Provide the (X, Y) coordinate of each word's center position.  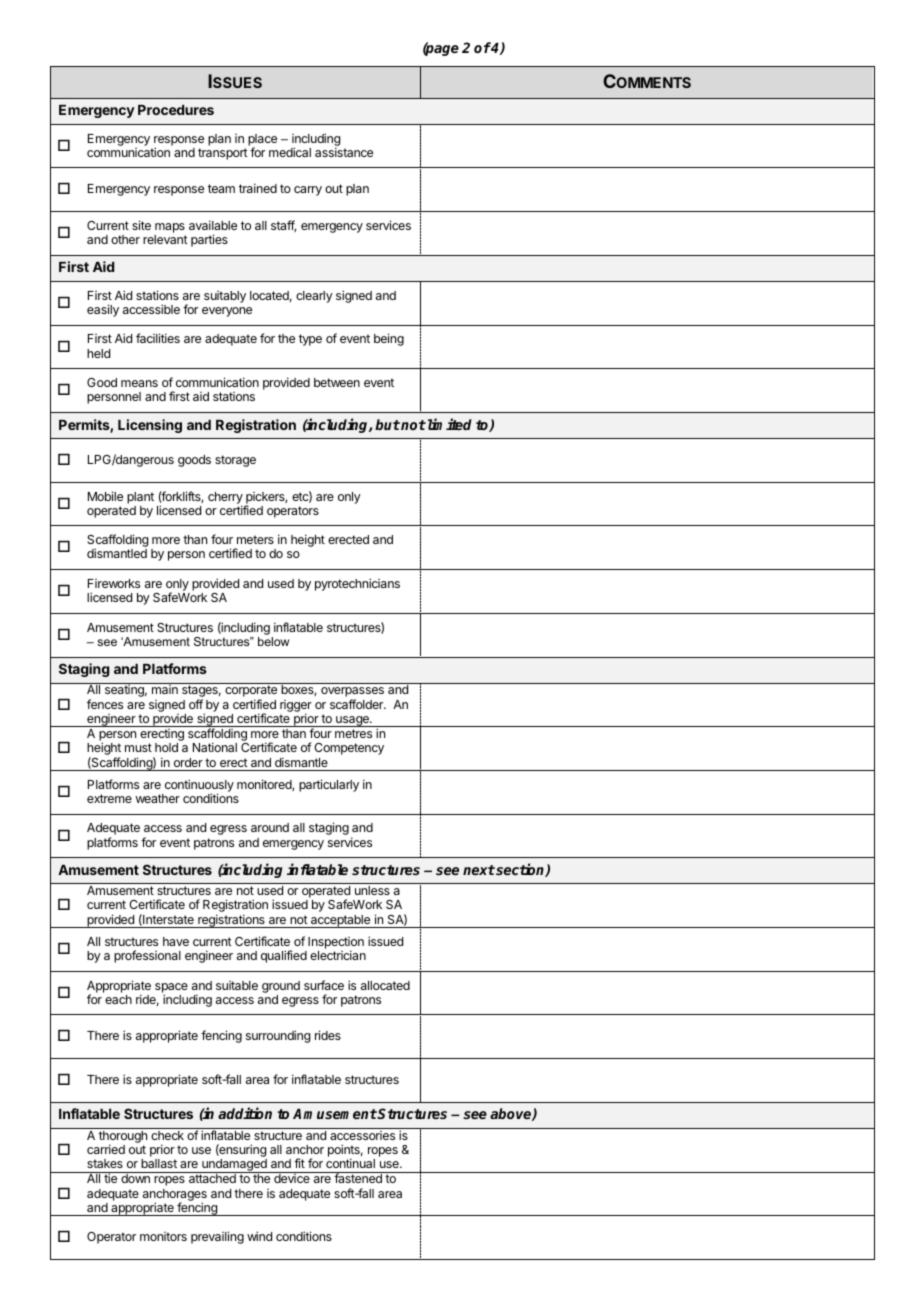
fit (299, 1163)
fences (105, 704)
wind (259, 1236)
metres (353, 733)
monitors (163, 1236)
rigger (296, 707)
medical (290, 152)
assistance (344, 152)
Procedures (176, 110)
